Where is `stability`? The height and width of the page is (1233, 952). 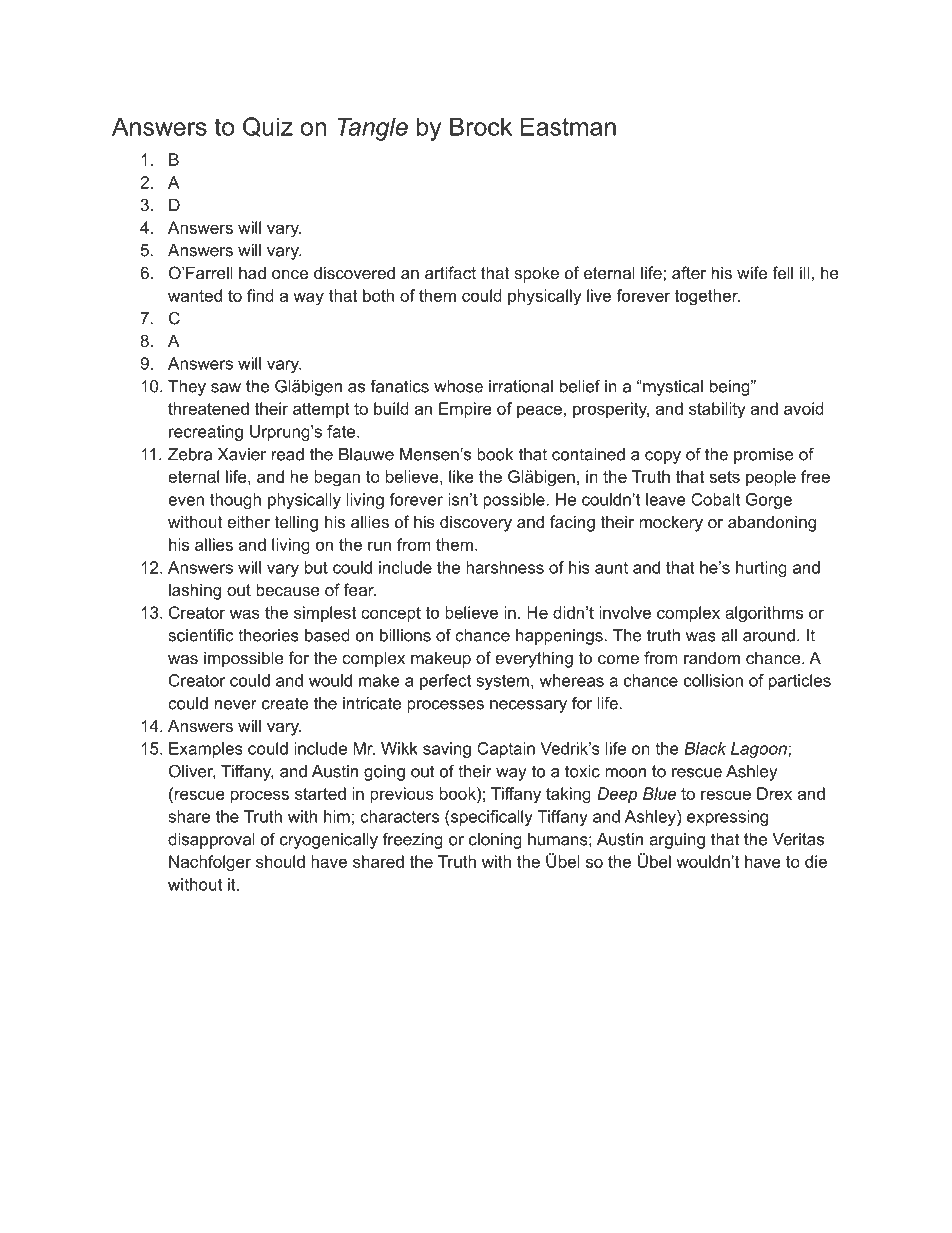 stability is located at coordinates (717, 410).
